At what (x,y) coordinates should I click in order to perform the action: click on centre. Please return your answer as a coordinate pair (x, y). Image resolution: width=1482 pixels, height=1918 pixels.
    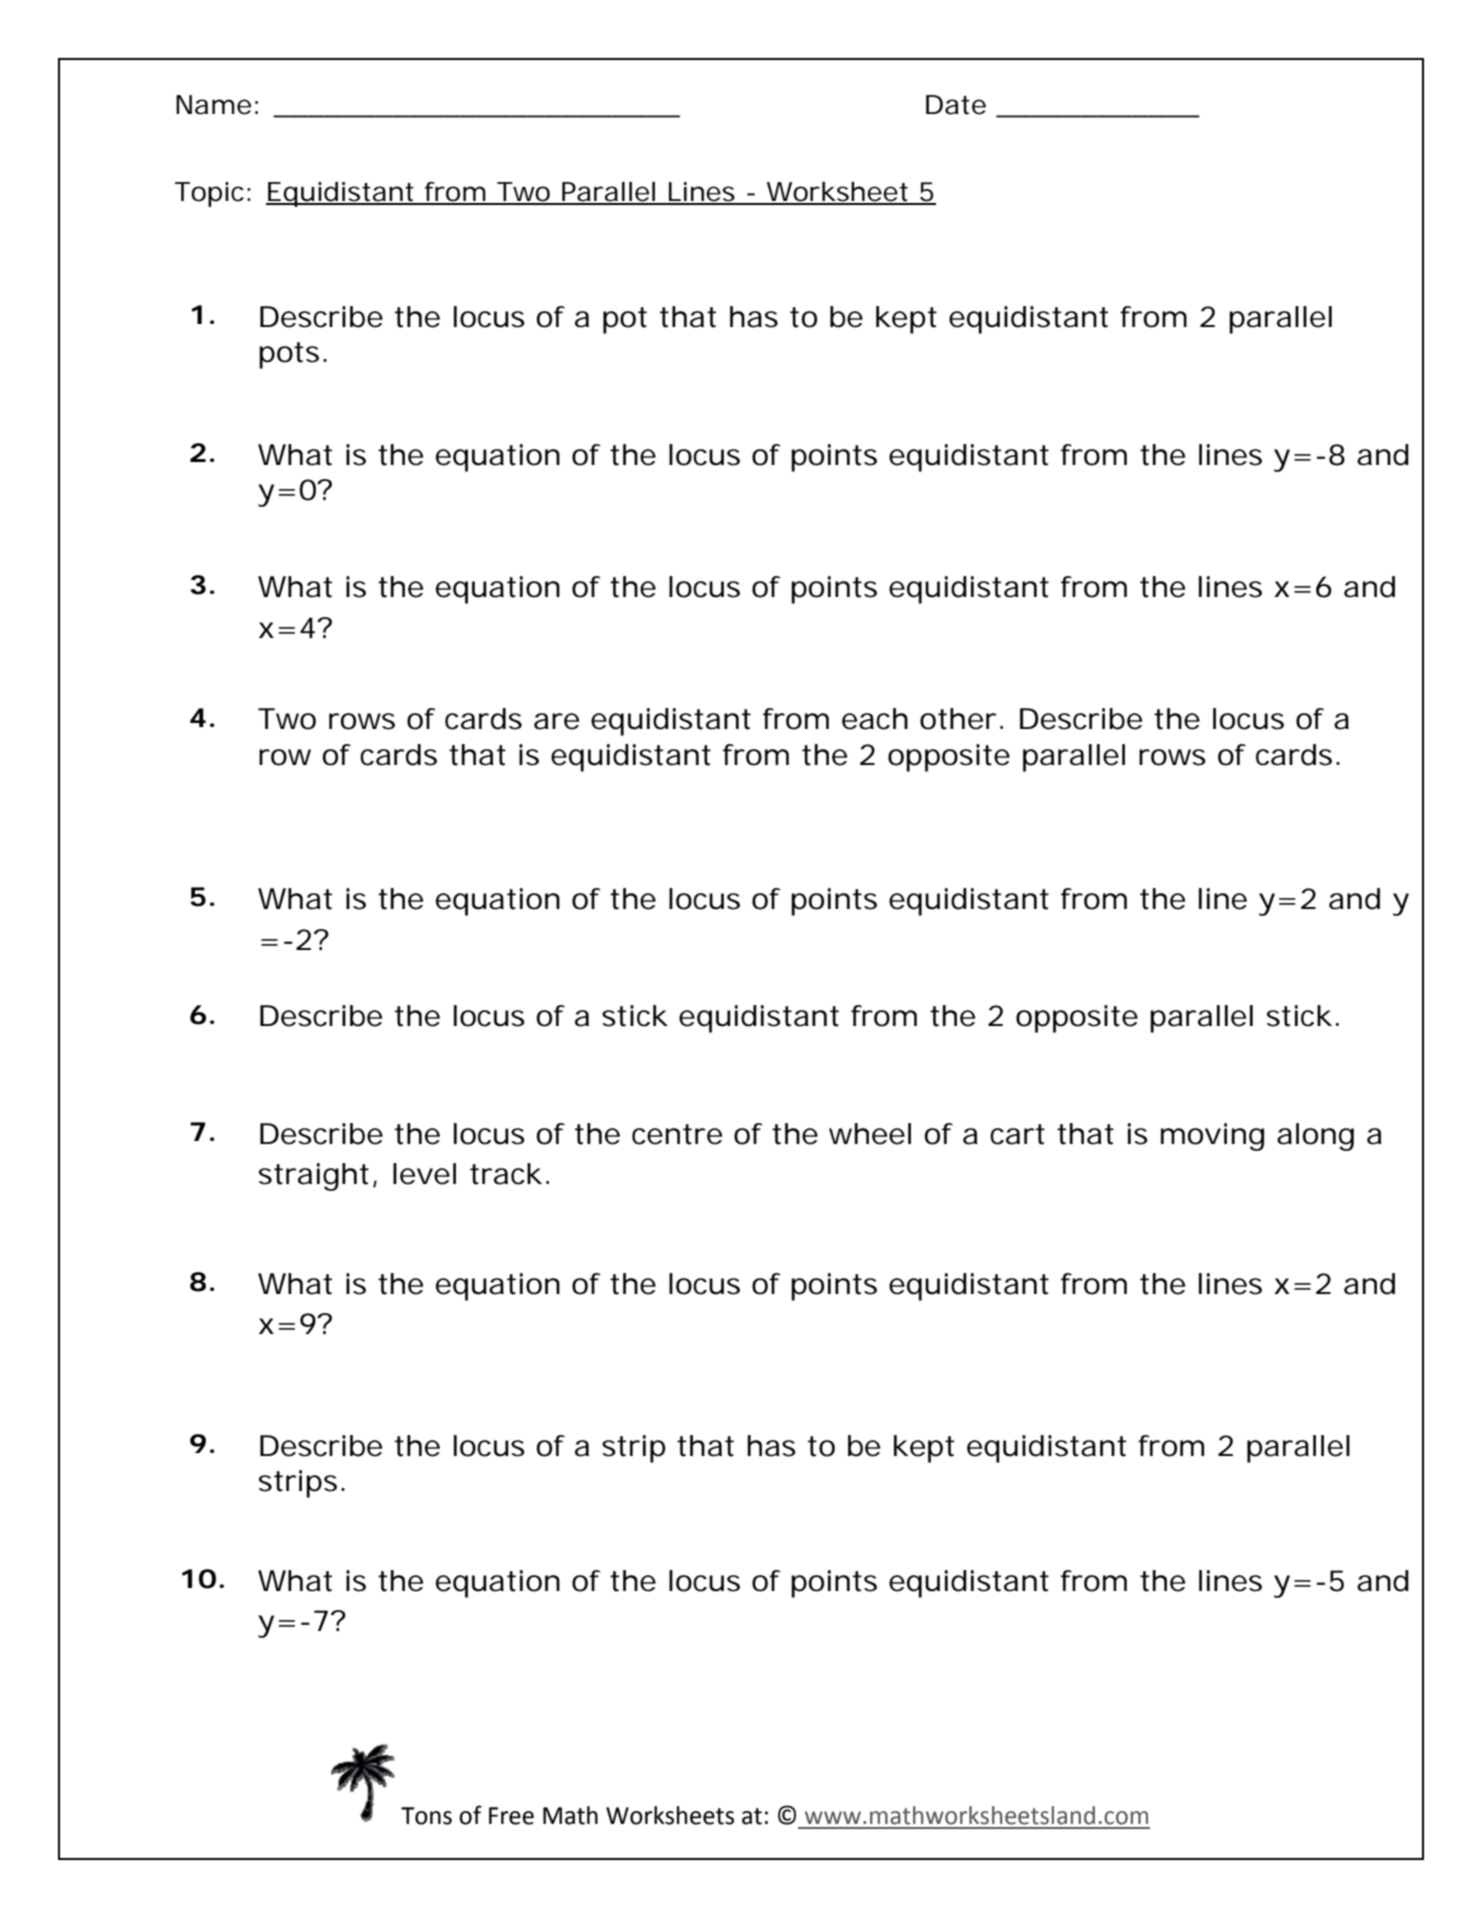
    Looking at the image, I should click on (677, 1134).
